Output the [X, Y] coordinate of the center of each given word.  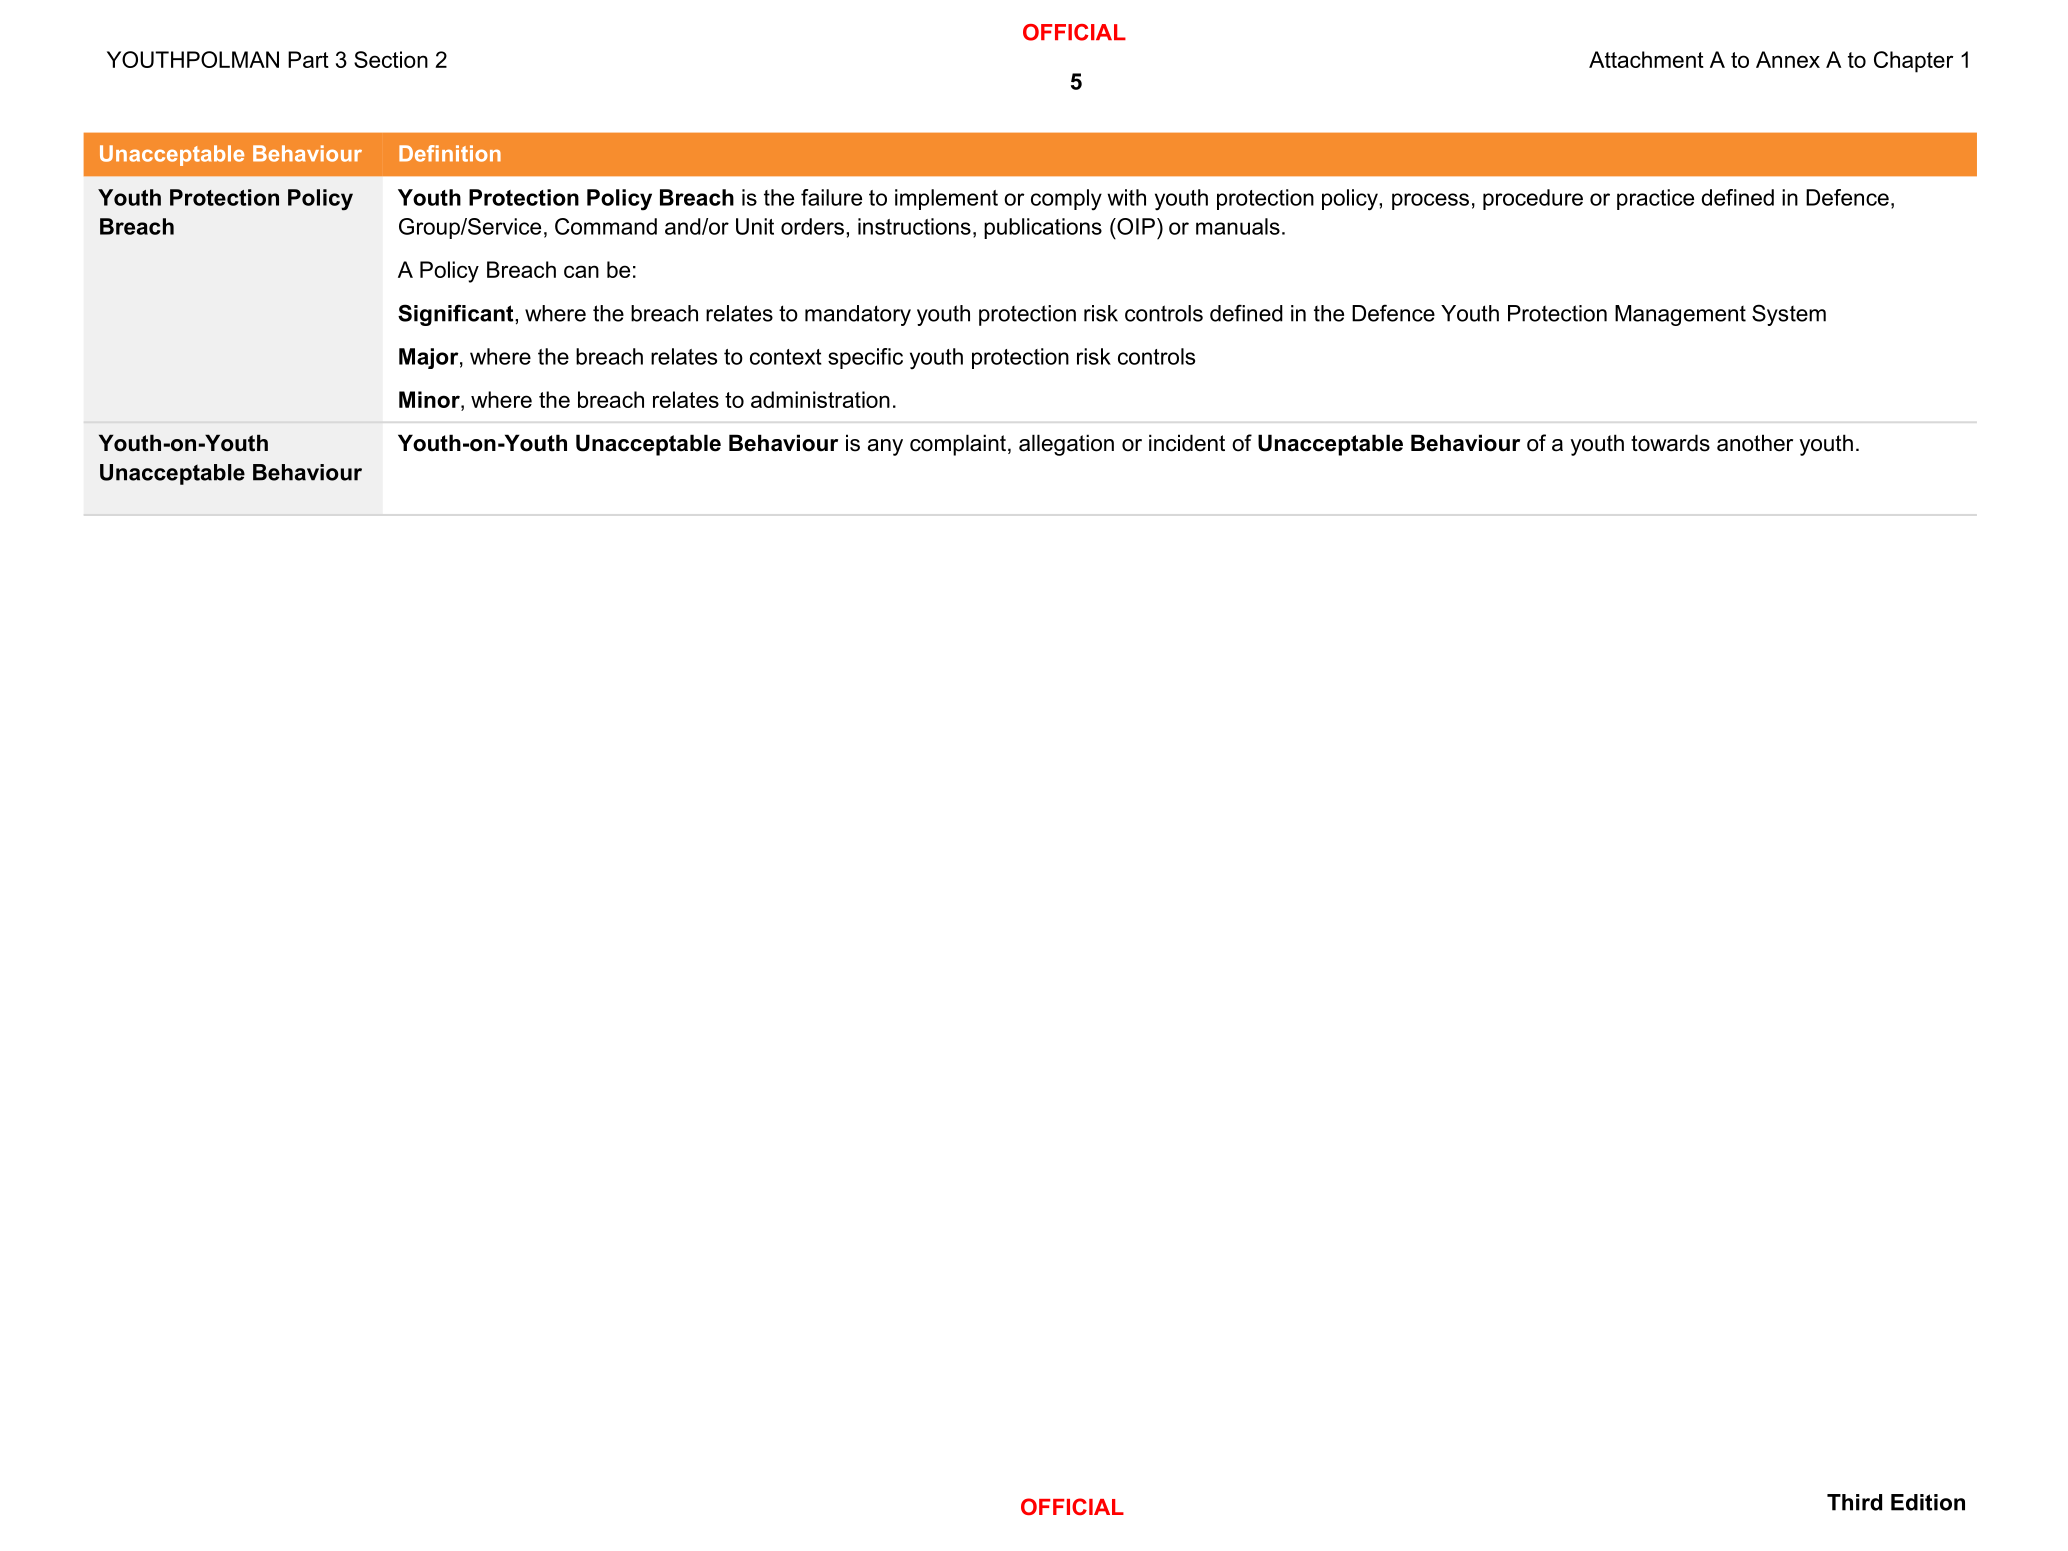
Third [1854, 1502]
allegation [1066, 445]
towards [1670, 443]
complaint [958, 445]
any [885, 447]
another [1755, 443]
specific [865, 358]
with [1126, 197]
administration [820, 399]
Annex [1788, 59]
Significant [457, 315]
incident [1187, 443]
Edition [1928, 1502]
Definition [450, 153]
